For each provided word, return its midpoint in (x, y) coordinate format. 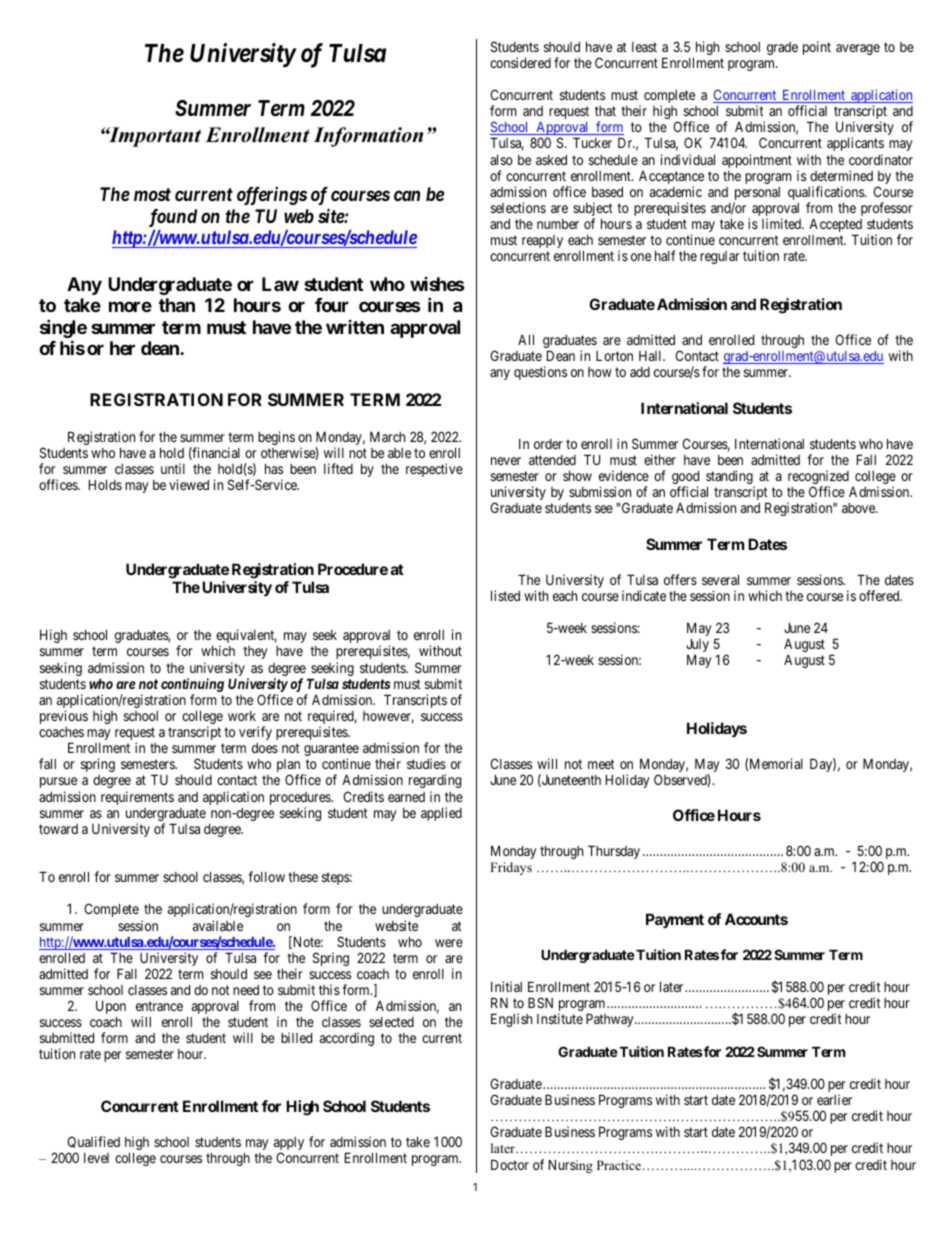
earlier (834, 1099)
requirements (137, 798)
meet (601, 764)
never (506, 461)
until (173, 468)
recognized (818, 478)
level (96, 1158)
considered (520, 62)
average (858, 49)
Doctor (510, 1164)
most (152, 194)
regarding (435, 781)
